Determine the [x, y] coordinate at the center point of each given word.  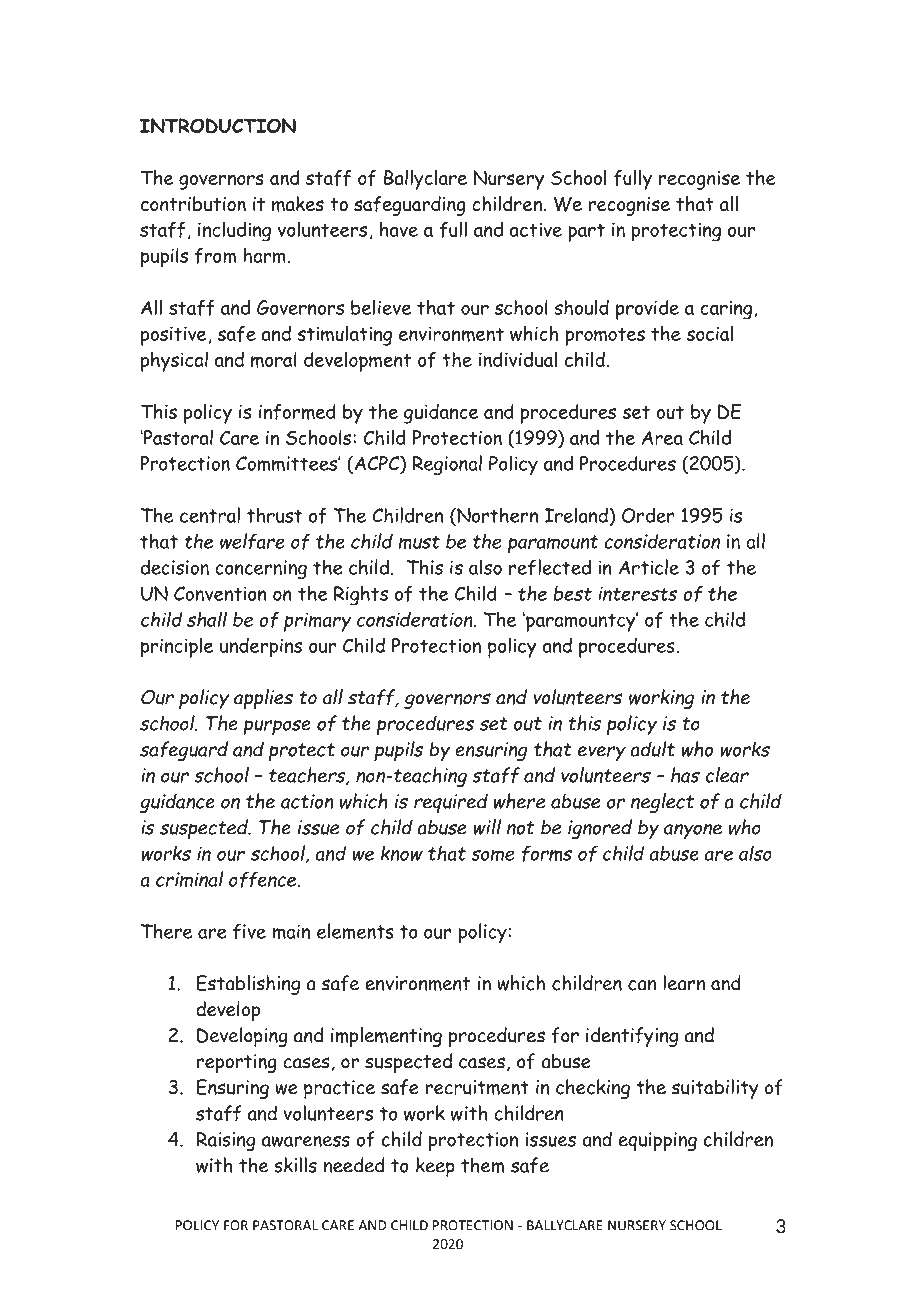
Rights [361, 595]
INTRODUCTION [218, 126]
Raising [226, 1141]
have [399, 229]
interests [638, 593]
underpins [261, 648]
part [586, 232]
